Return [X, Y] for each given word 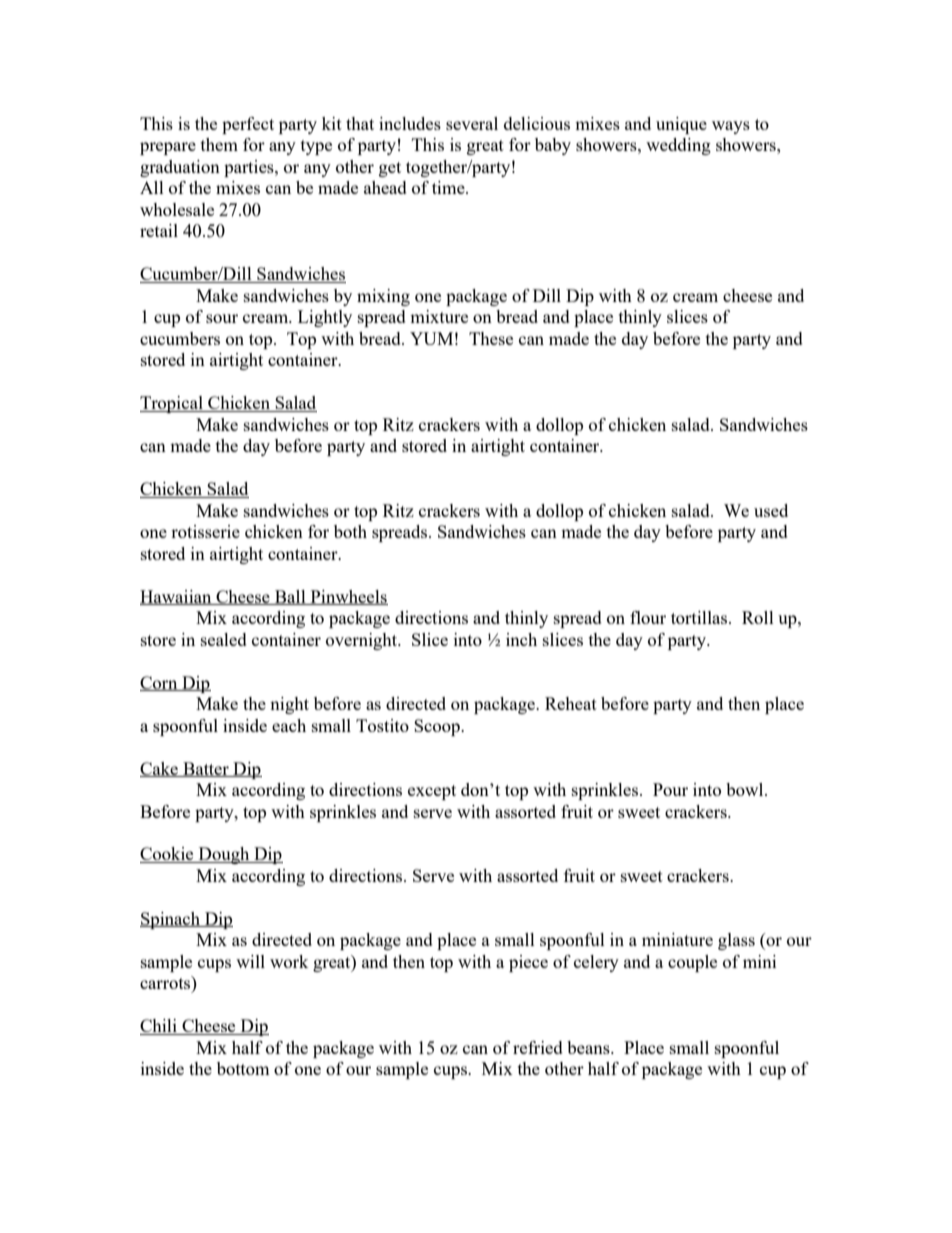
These [491, 338]
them [219, 144]
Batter [206, 769]
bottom [243, 1068]
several [472, 123]
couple [692, 963]
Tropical [172, 404]
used [771, 510]
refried [538, 1047]
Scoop [438, 727]
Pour [670, 789]
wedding [678, 146]
